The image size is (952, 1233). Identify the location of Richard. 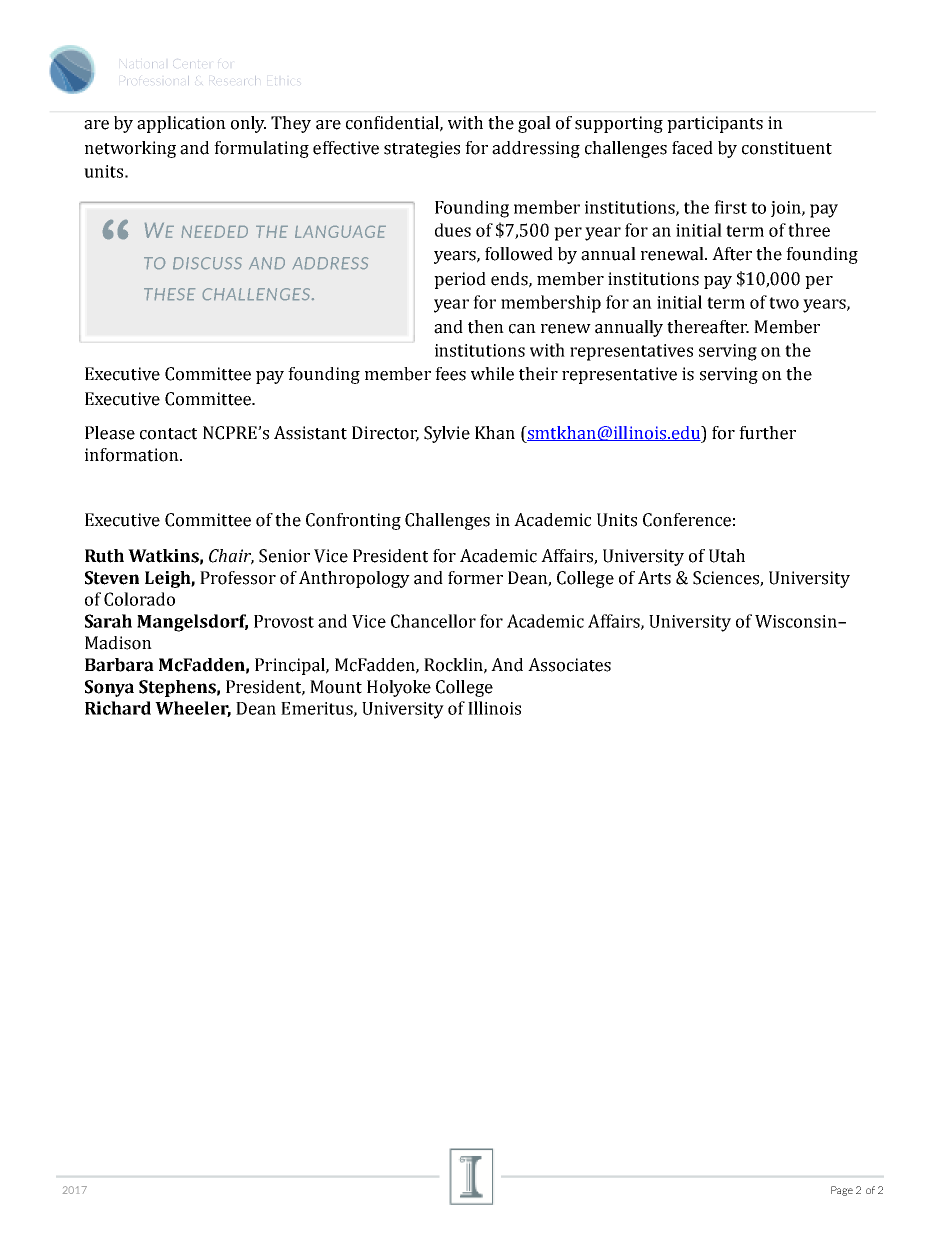
(118, 708).
